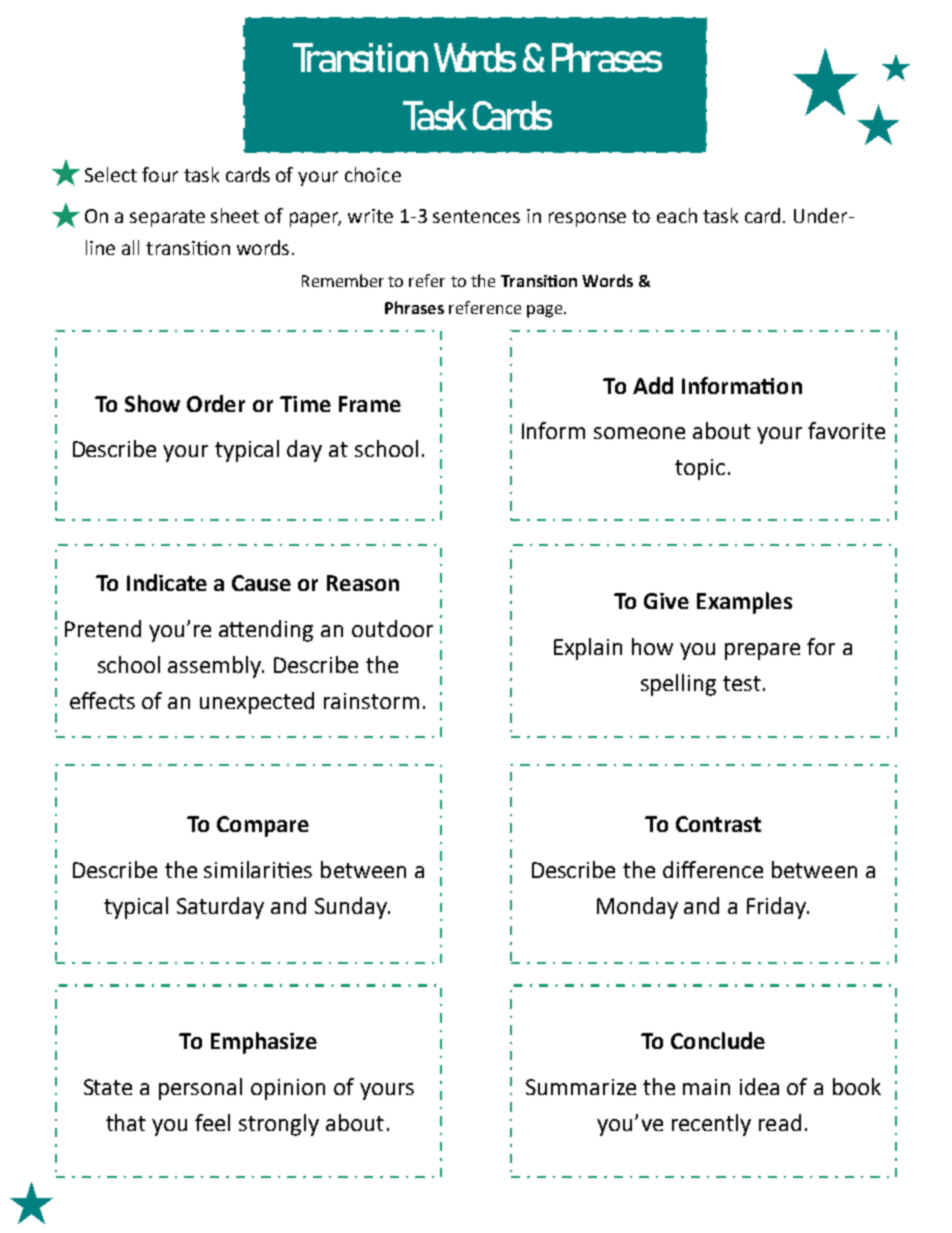 This screenshot has height=1233, width=952. What do you see at coordinates (581, 1087) in the screenshot?
I see `Summarize` at bounding box center [581, 1087].
